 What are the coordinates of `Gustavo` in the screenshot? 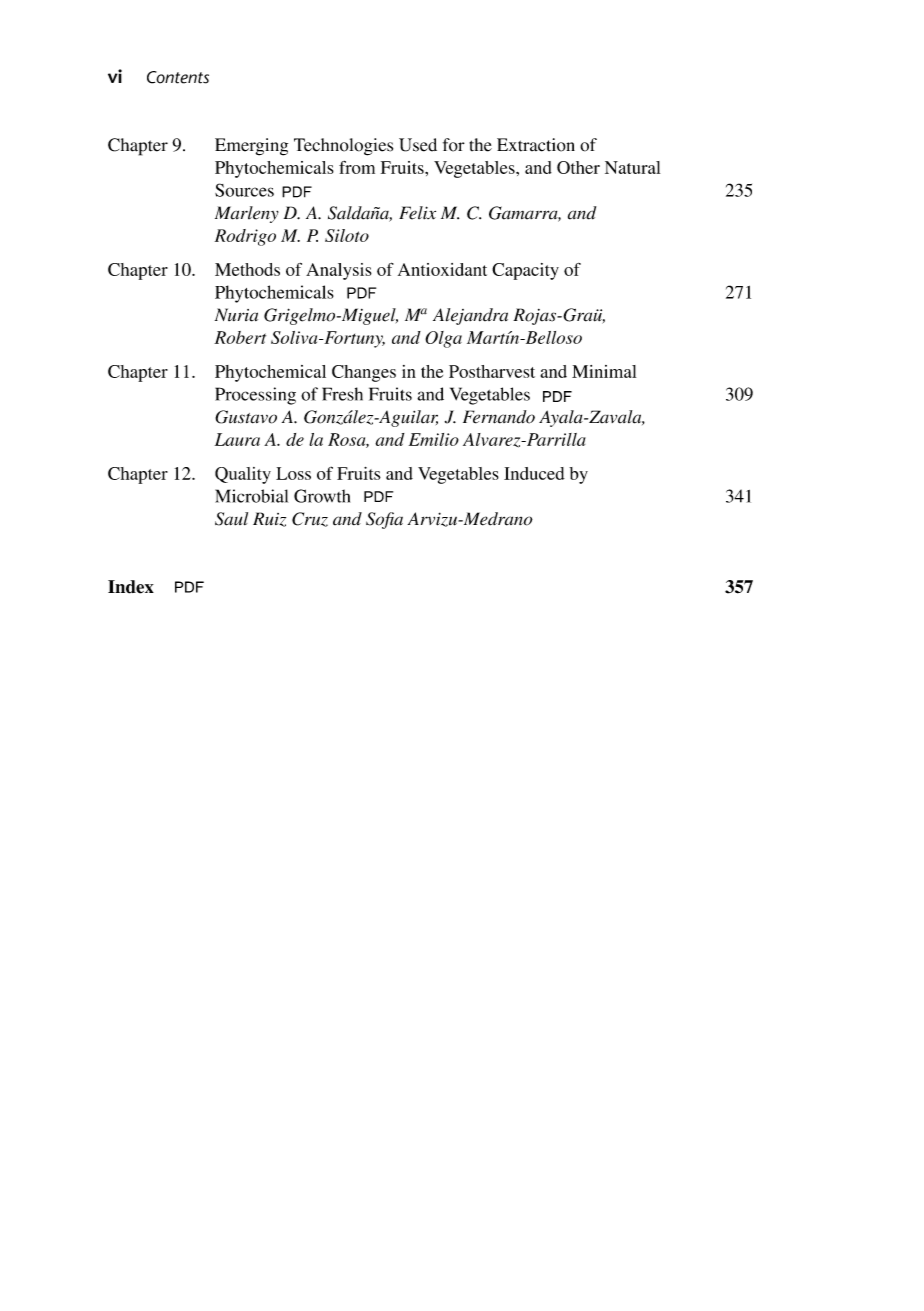 It's located at (246, 417).
